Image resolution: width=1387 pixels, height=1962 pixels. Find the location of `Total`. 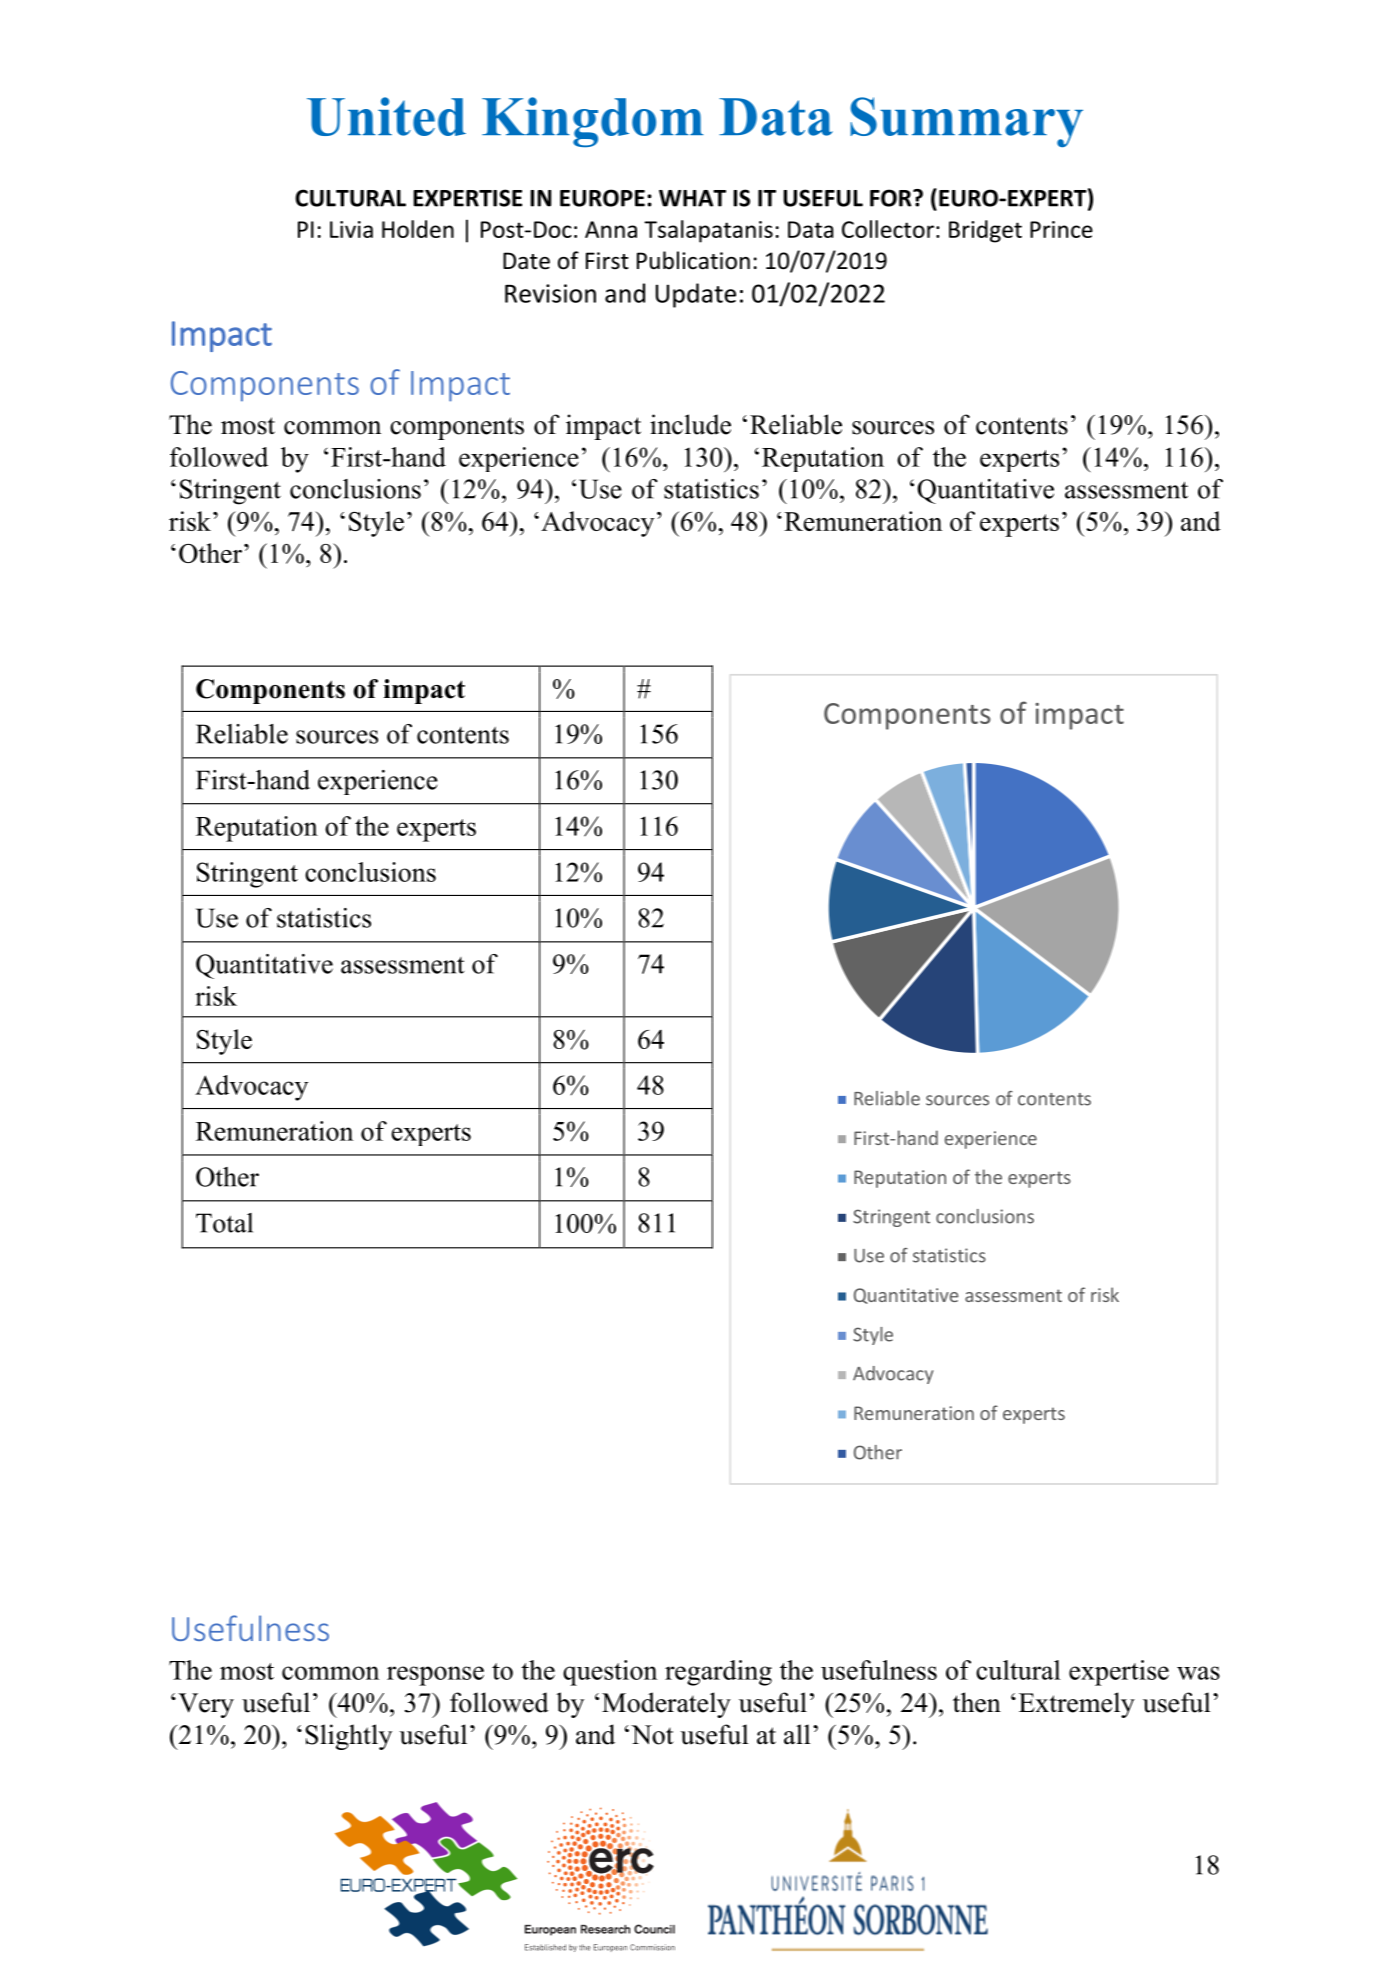

Total is located at coordinates (224, 1223).
